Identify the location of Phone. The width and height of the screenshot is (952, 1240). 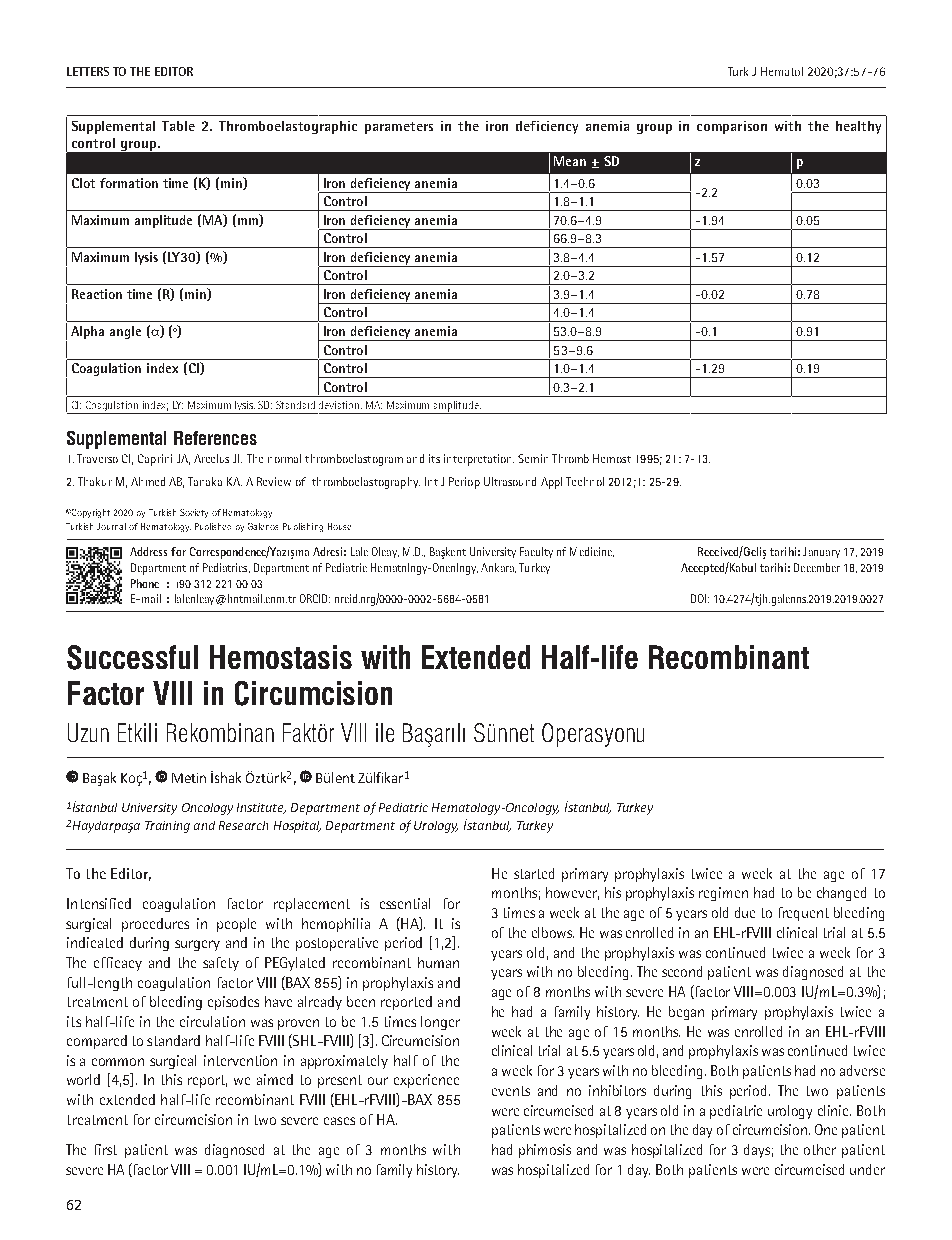
(145, 583).
